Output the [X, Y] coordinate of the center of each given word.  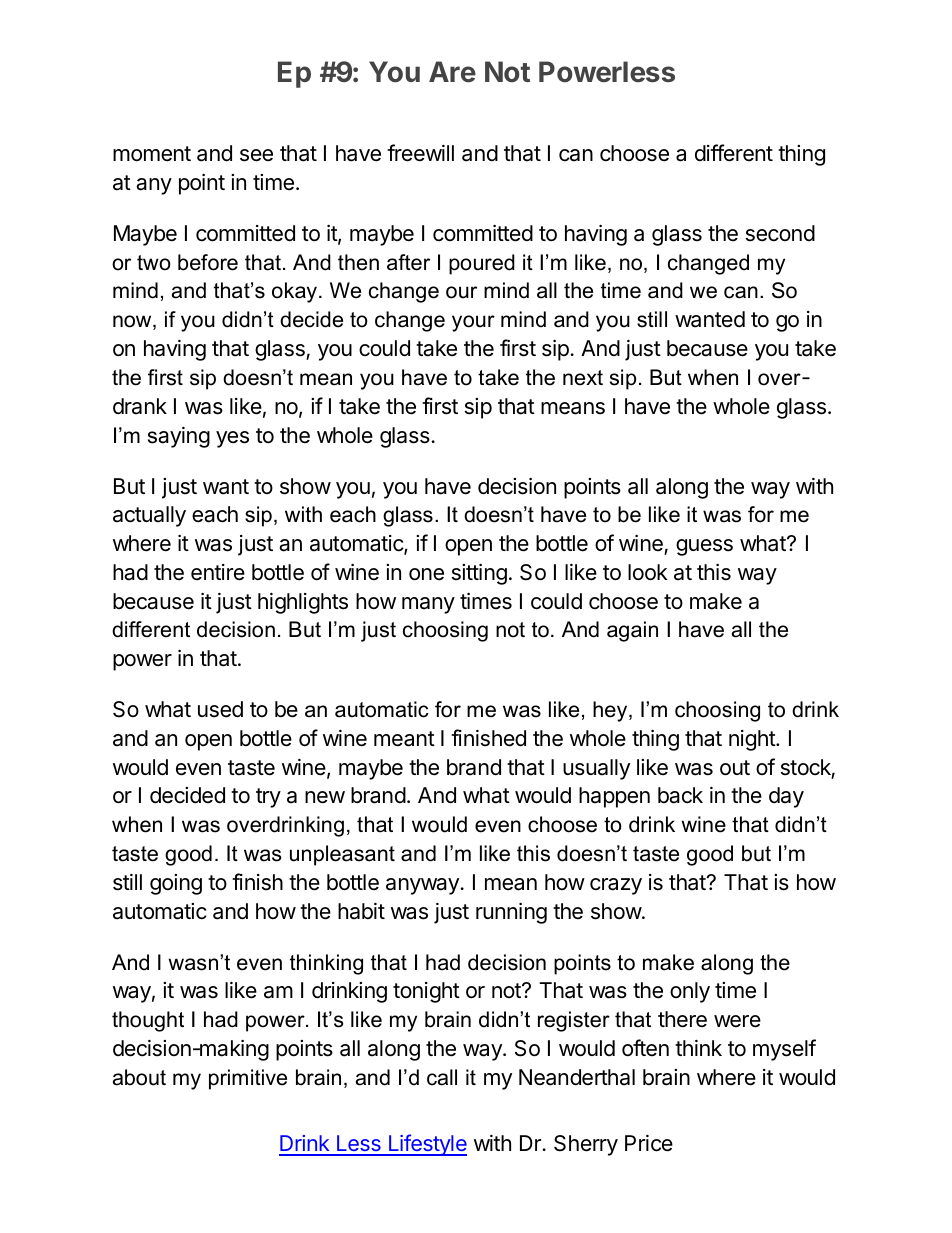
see [256, 155]
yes [232, 439]
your [473, 323]
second [780, 233]
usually [596, 769]
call [442, 1077]
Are [452, 72]
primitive [248, 1079]
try [268, 798]
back [680, 795]
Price [649, 1143]
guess [704, 547]
